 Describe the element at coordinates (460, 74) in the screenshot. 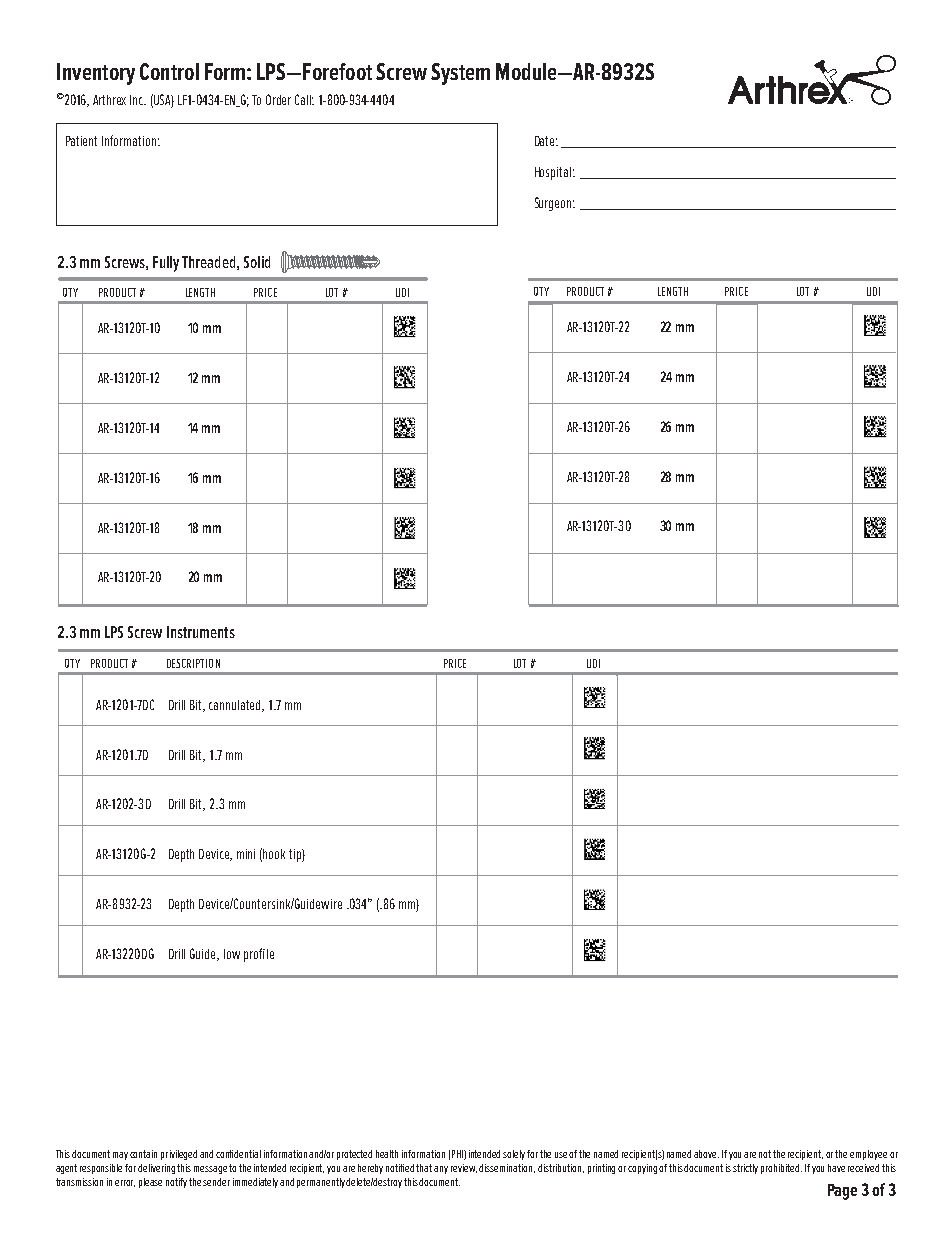

I see `System` at that location.
